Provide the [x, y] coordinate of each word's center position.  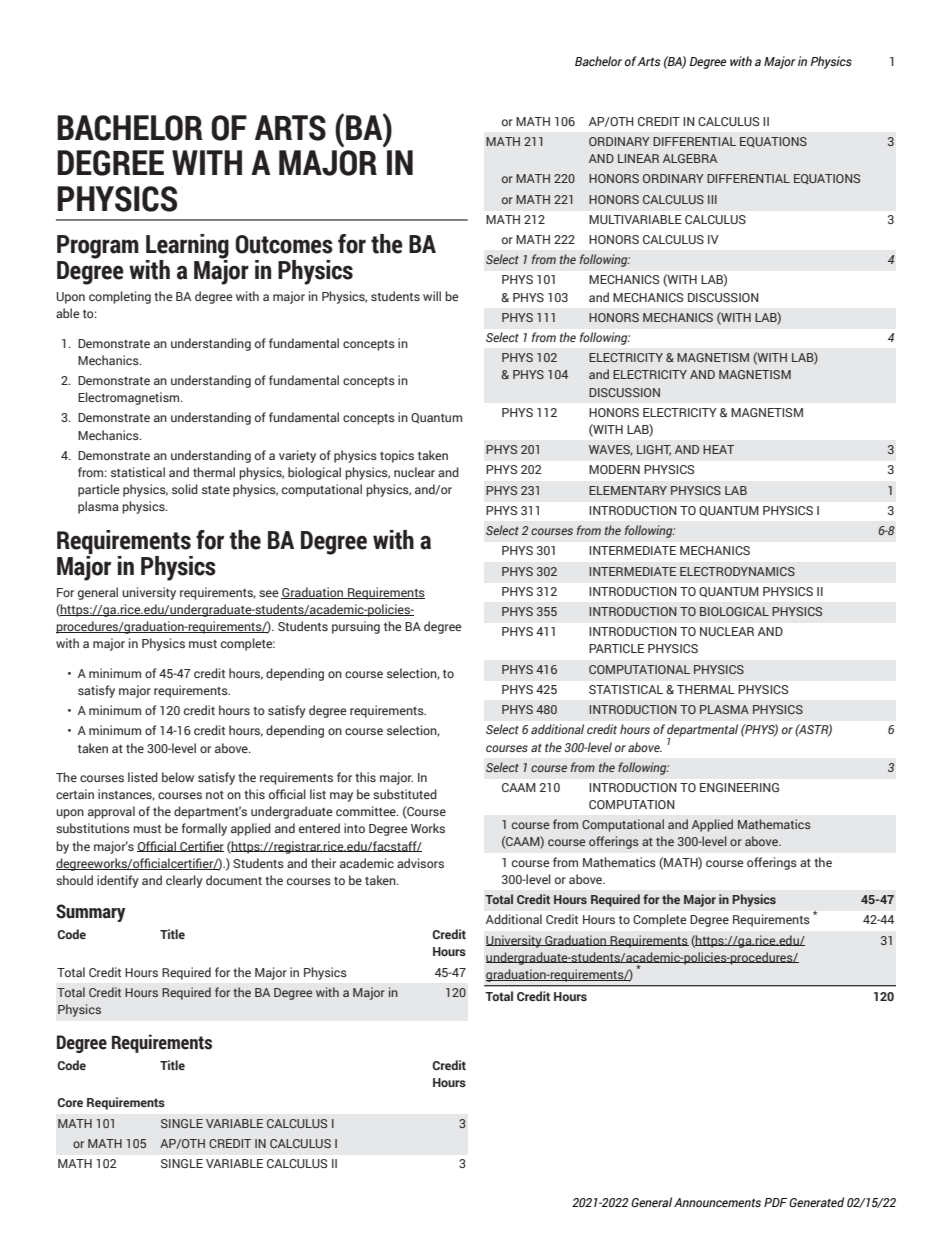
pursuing [356, 627]
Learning [187, 247]
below [178, 777]
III [712, 199]
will [432, 296]
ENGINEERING [739, 787]
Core [70, 1102]
